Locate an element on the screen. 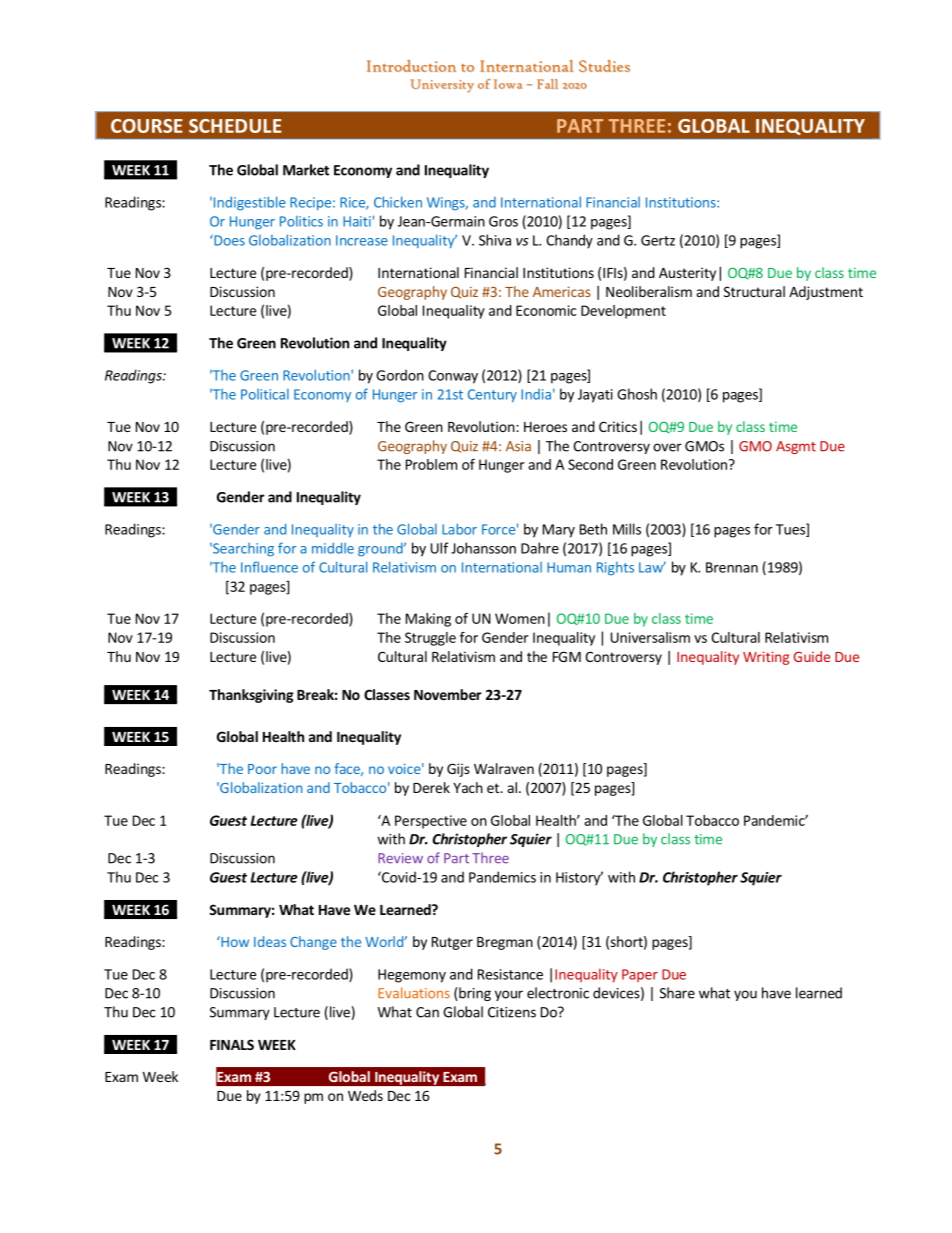  Women is located at coordinates (520, 618).
